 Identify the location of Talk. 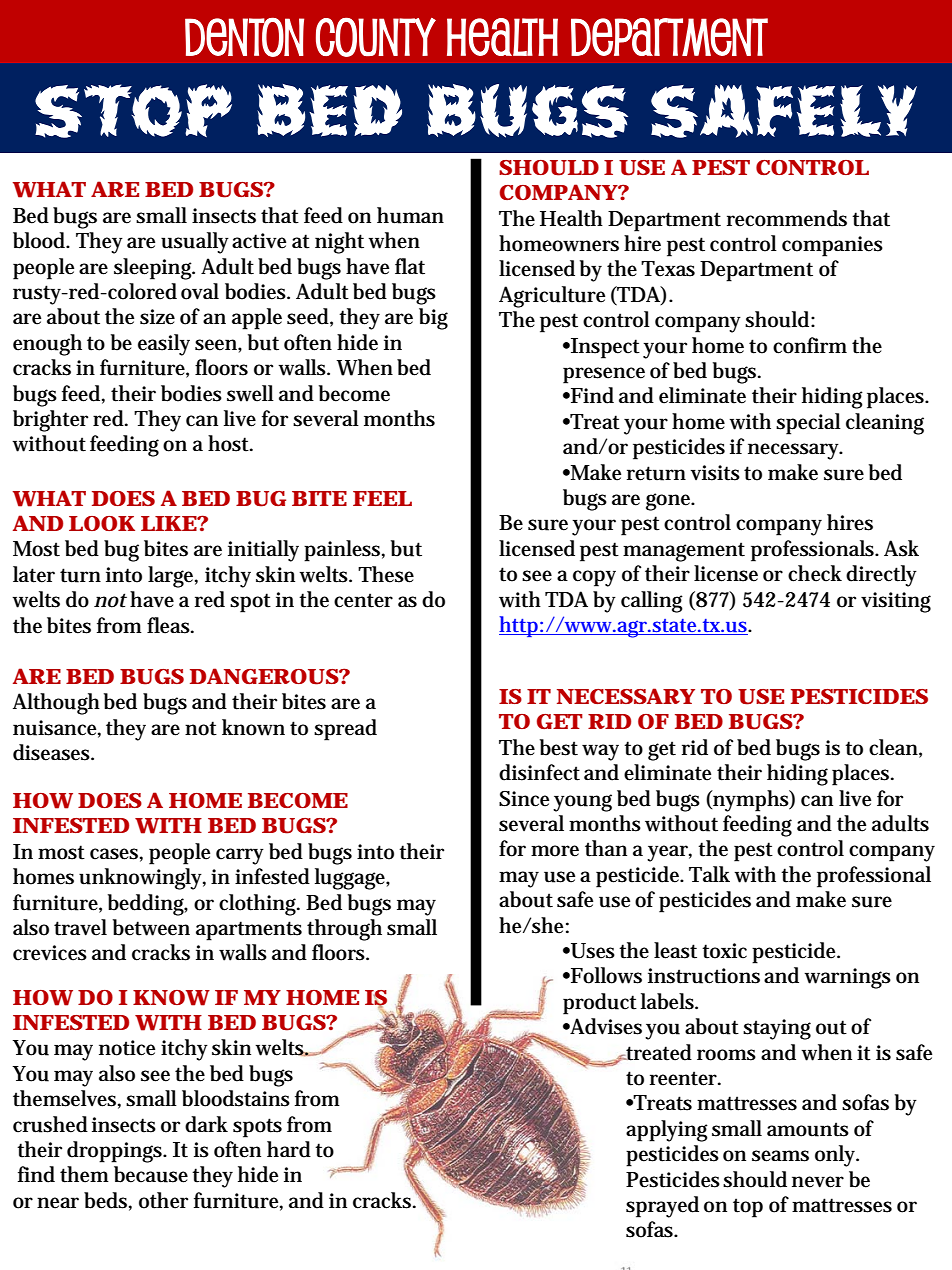
(709, 874).
